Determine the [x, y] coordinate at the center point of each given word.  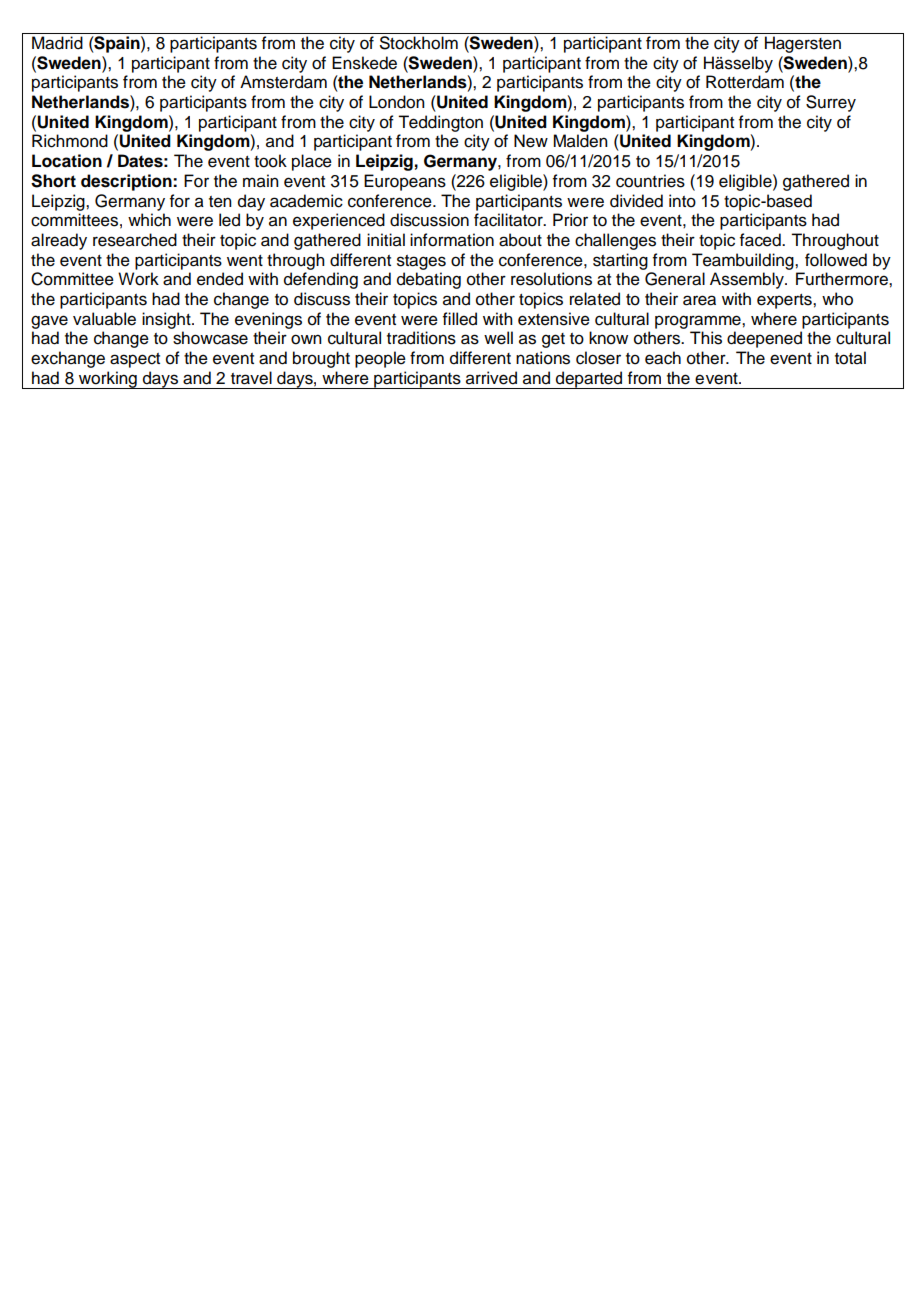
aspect [135, 360]
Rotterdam [745, 82]
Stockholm [419, 43]
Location [67, 161]
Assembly [748, 280]
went [245, 261]
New [531, 141]
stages [421, 262]
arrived [491, 378]
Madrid [57, 43]
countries [650, 181]
